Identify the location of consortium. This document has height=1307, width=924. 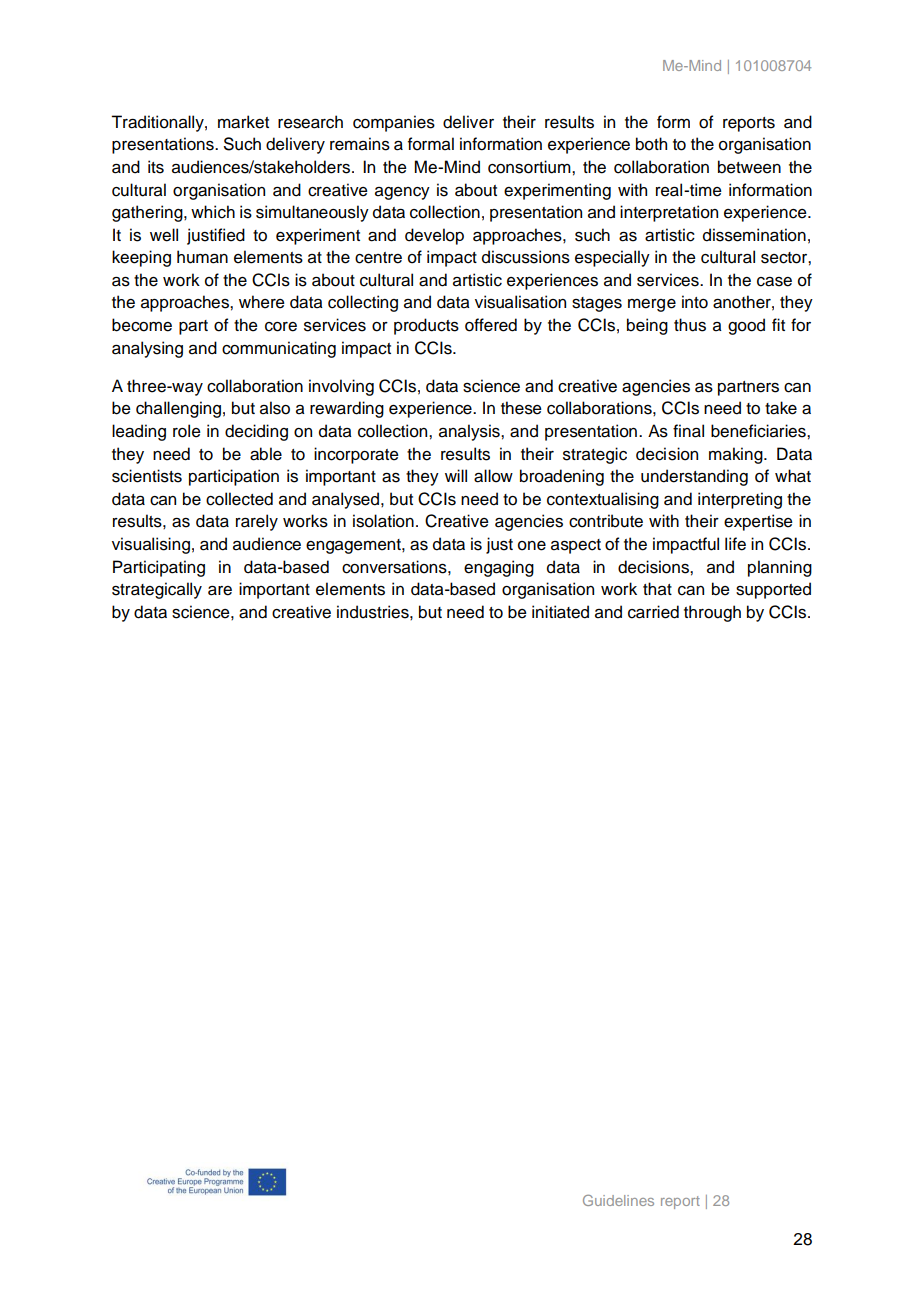
(530, 167).
